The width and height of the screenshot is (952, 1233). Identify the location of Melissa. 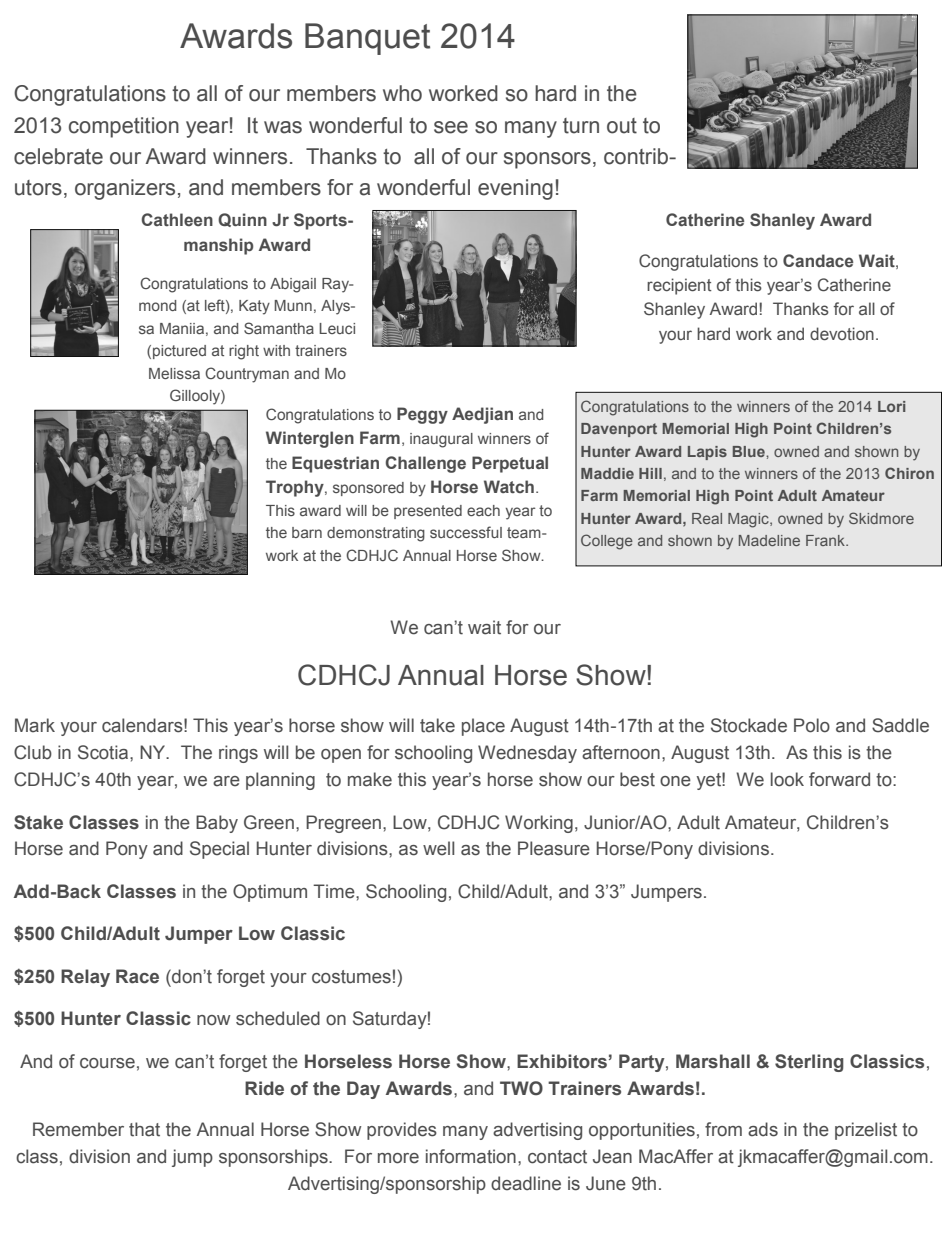
(174, 373).
